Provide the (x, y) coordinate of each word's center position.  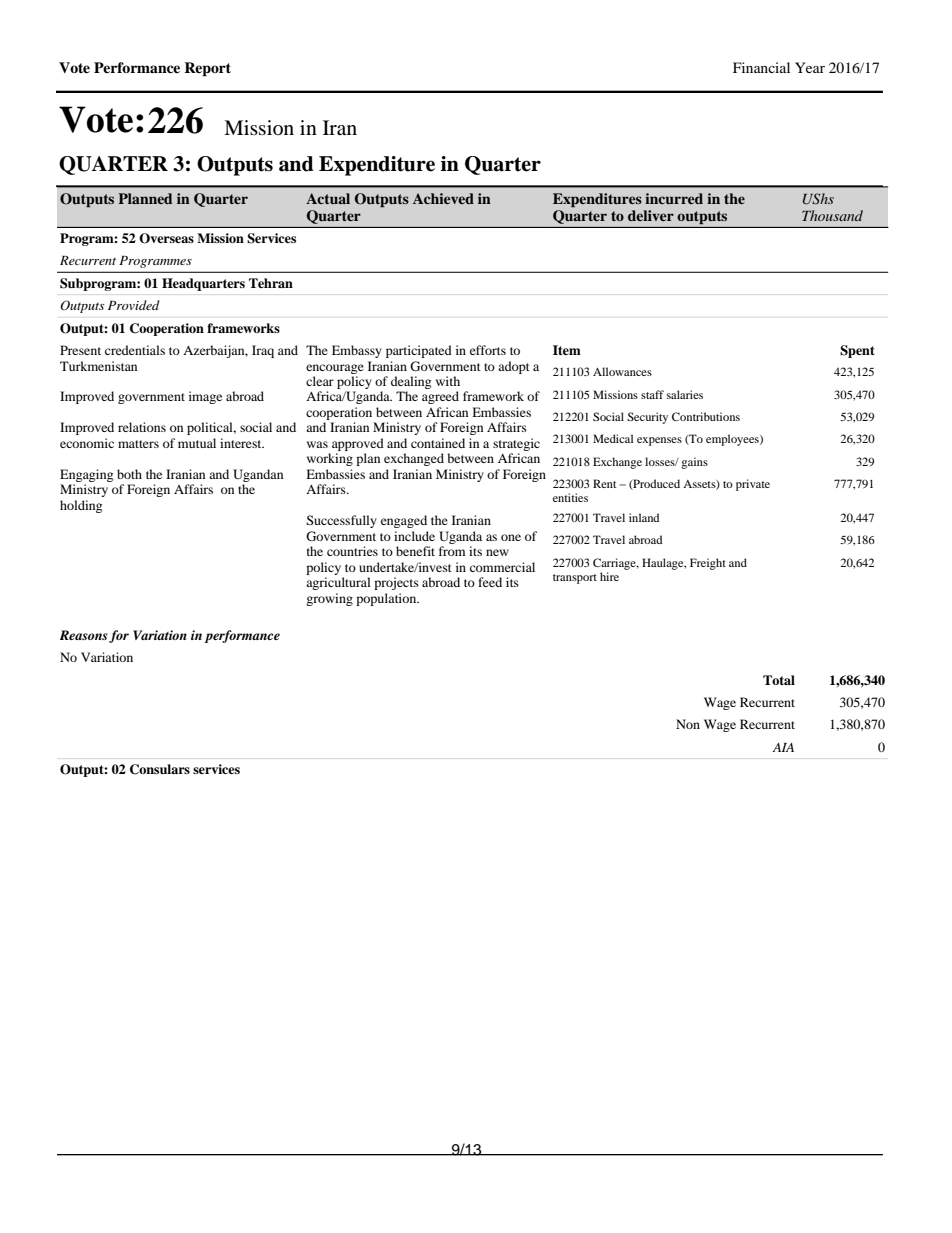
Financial (761, 67)
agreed (440, 397)
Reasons (84, 635)
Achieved (443, 198)
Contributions (706, 416)
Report (207, 69)
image (205, 397)
